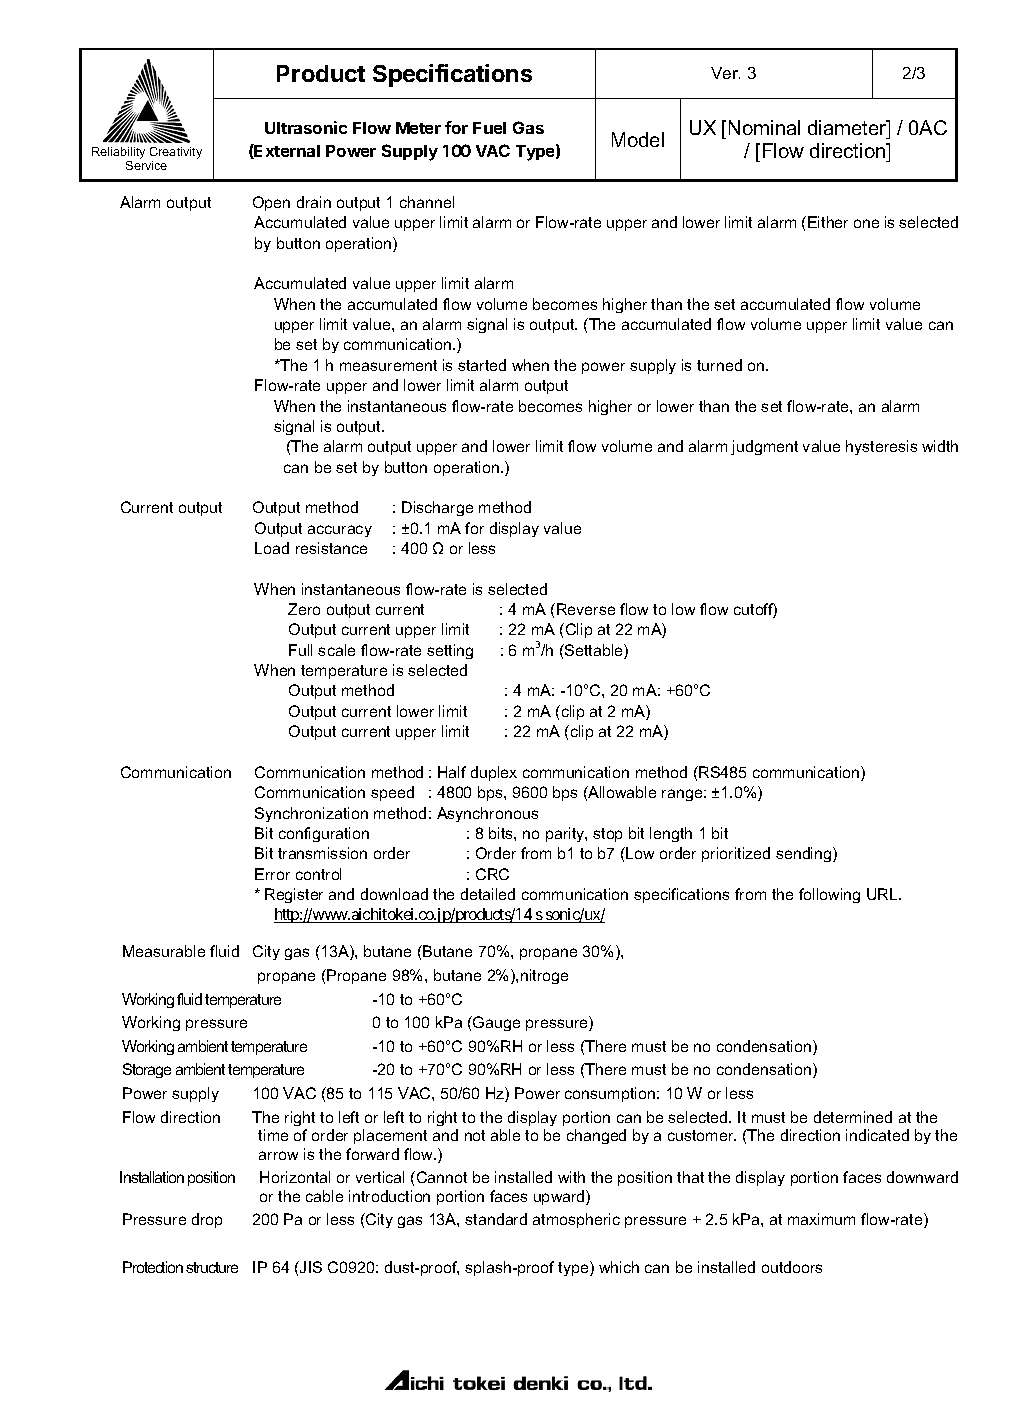  What do you see at coordinates (496, 1219) in the document?
I see `standard` at bounding box center [496, 1219].
